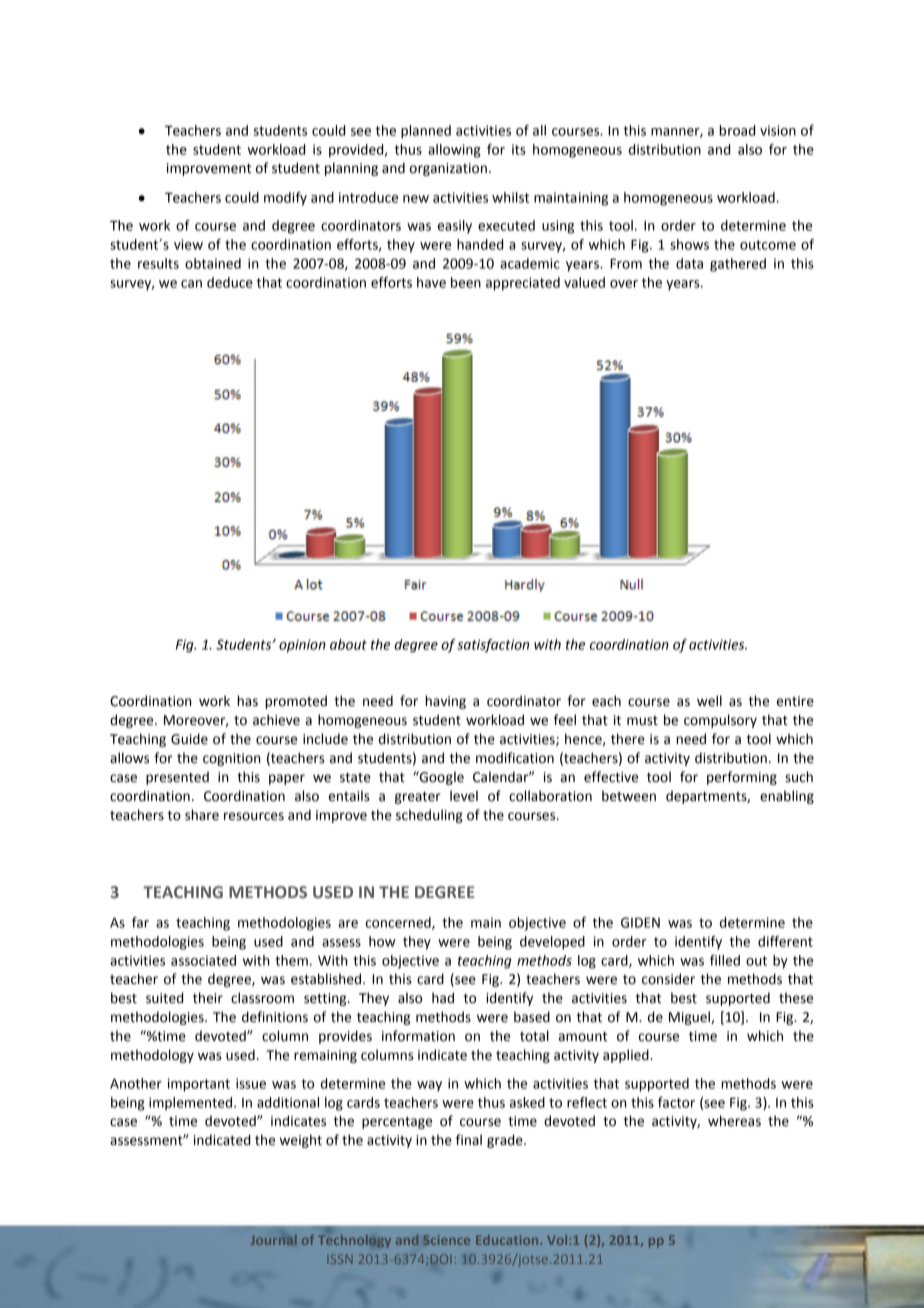 This screenshot has height=1308, width=924. What do you see at coordinates (302, 646) in the screenshot?
I see `opinion` at bounding box center [302, 646].
